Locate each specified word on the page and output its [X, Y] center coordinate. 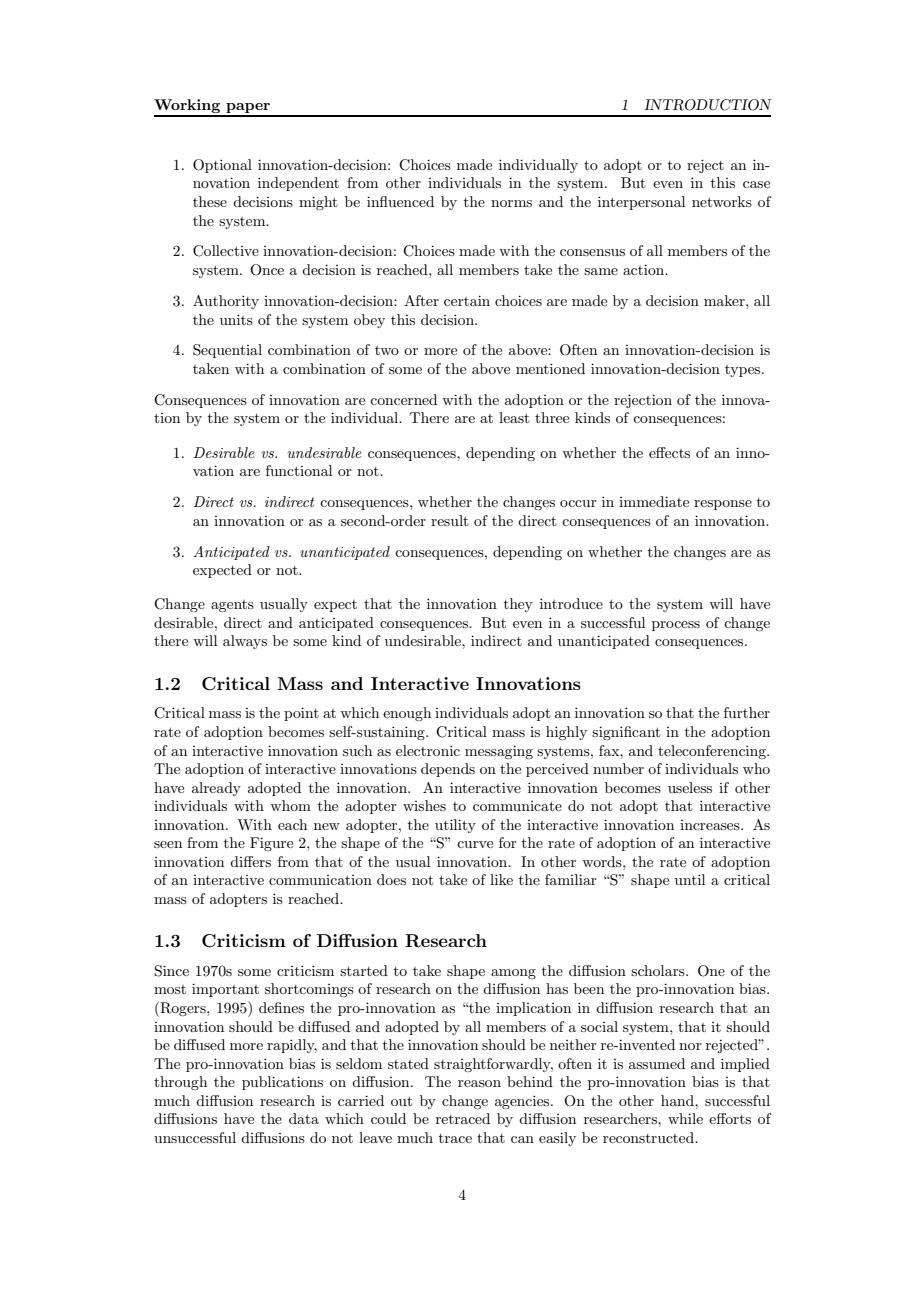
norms [511, 203]
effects [669, 452]
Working [188, 107]
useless [690, 787]
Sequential [227, 351]
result [449, 520]
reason [479, 1083]
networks [722, 201]
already [216, 789]
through [180, 1083]
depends [448, 770]
